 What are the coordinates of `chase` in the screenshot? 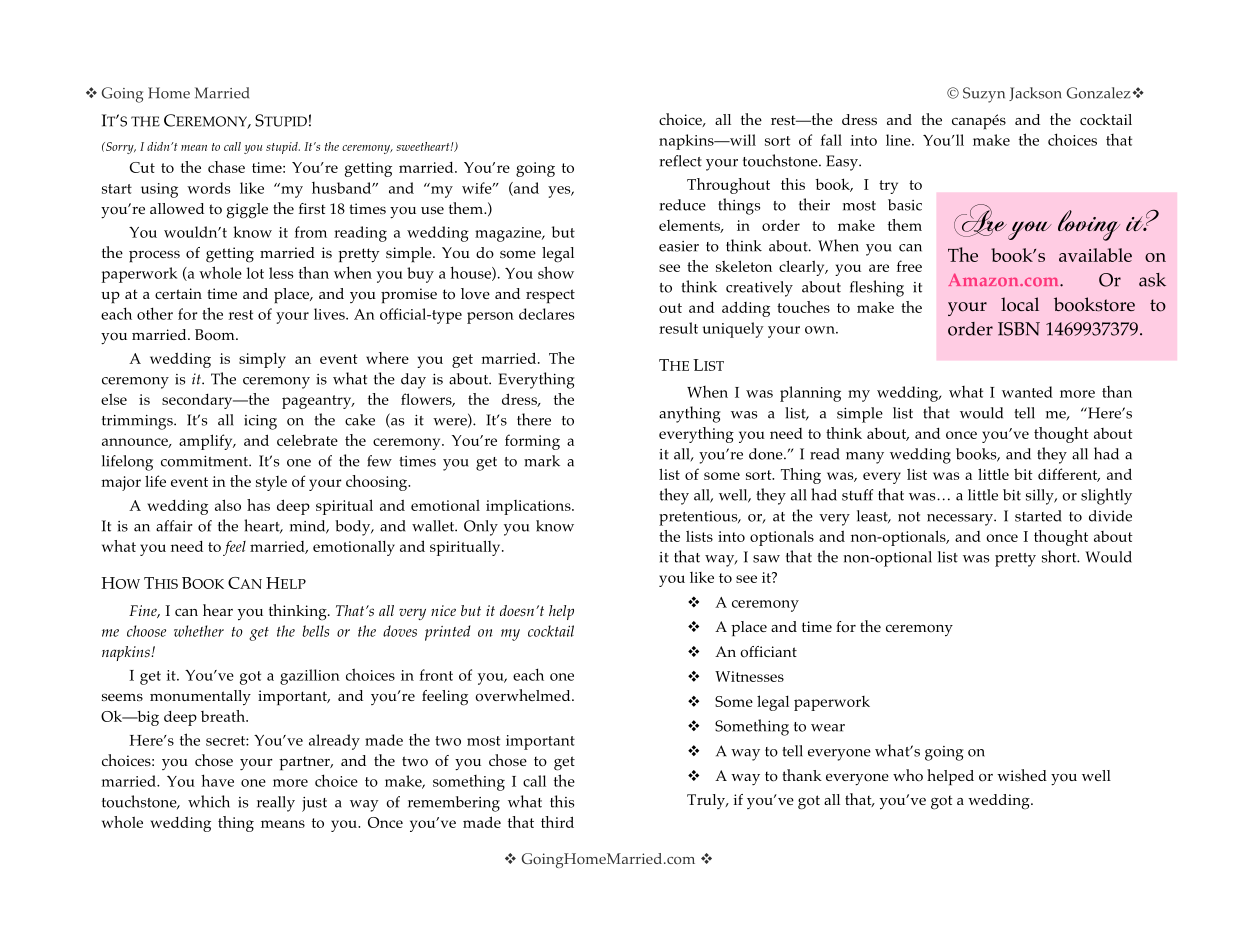 It's located at (226, 167).
